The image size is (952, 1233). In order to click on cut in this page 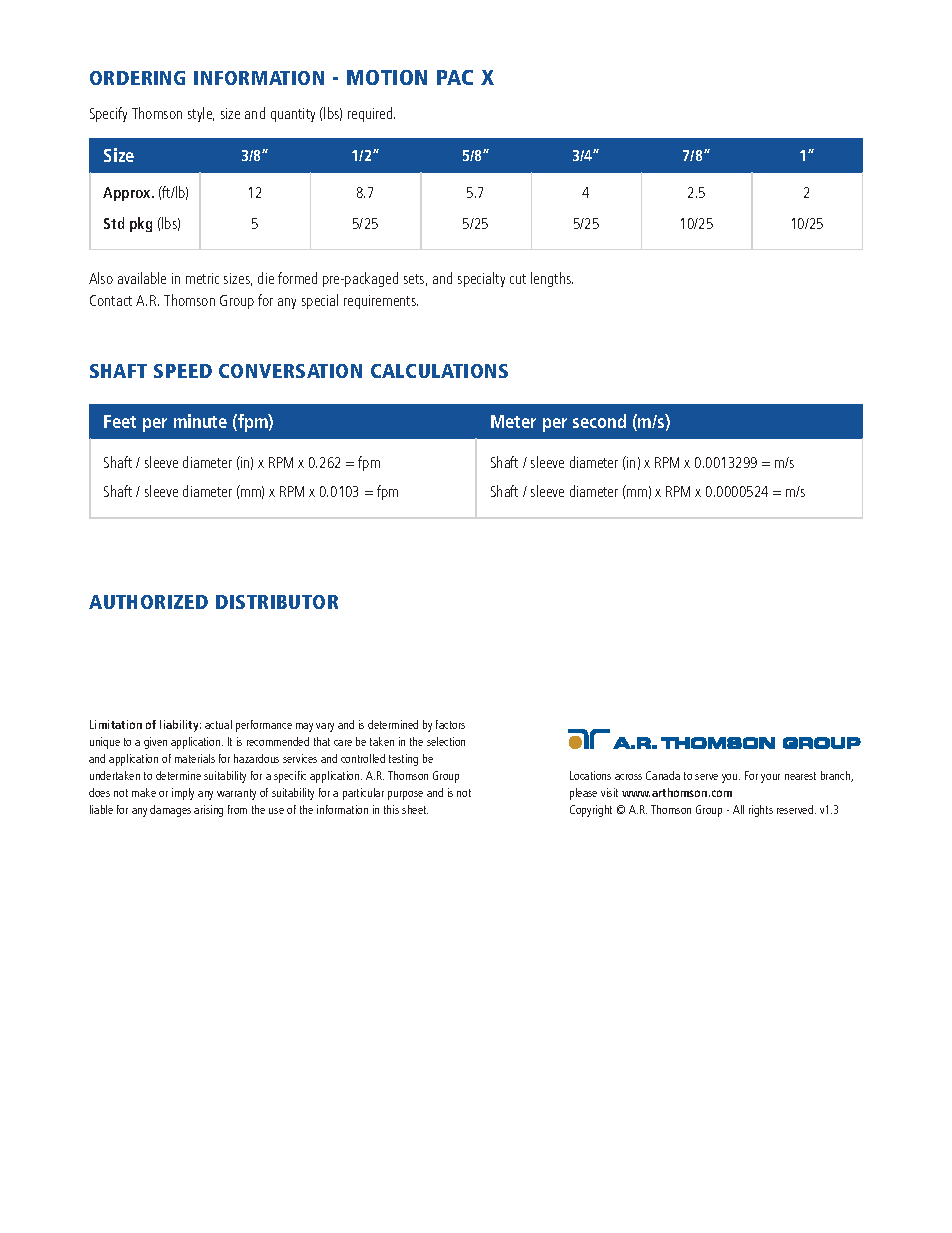, I will do `click(518, 279)`.
